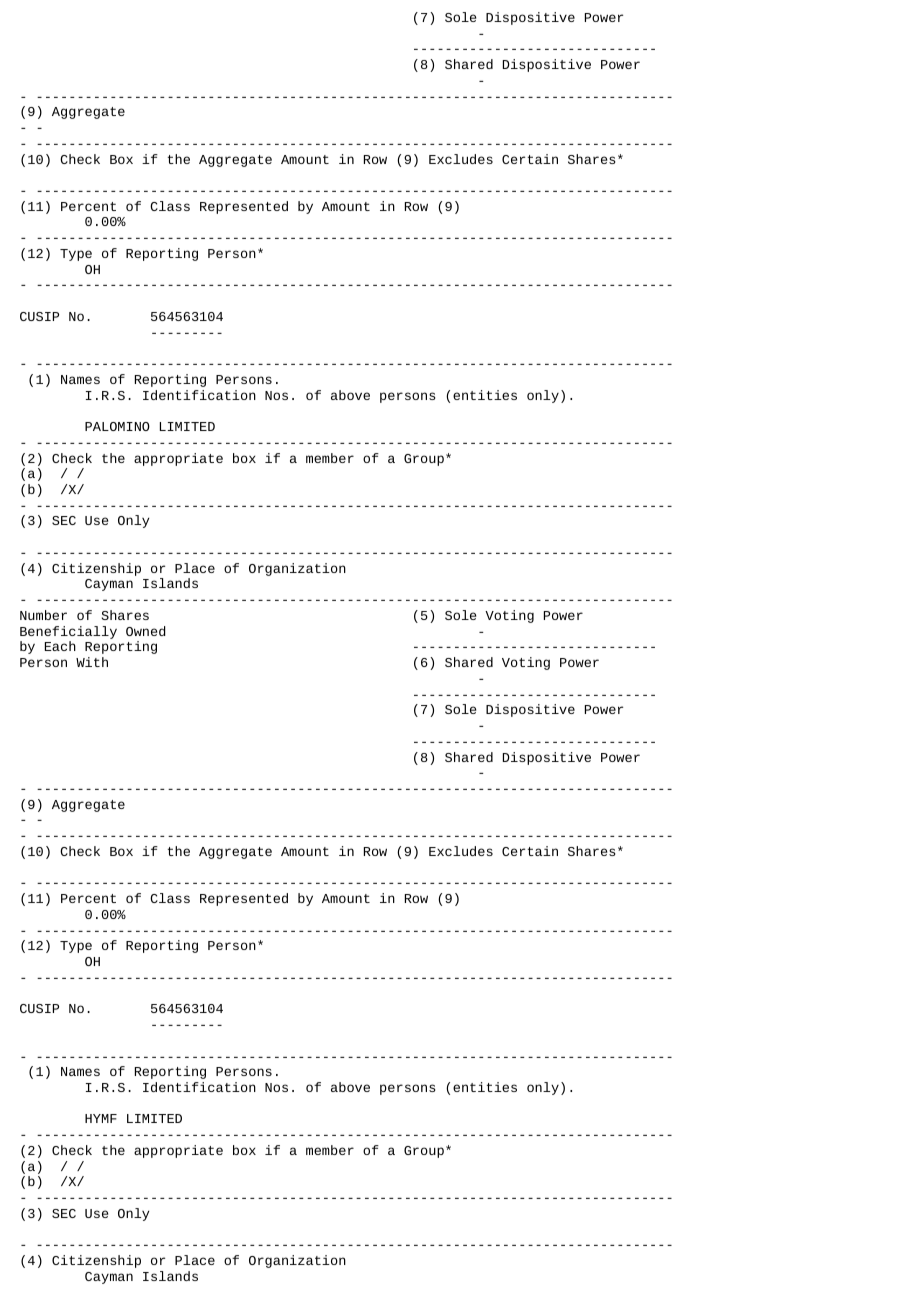 The height and width of the screenshot is (1308, 924). Describe the element at coordinates (92, 662) in the screenshot. I see `With` at that location.
